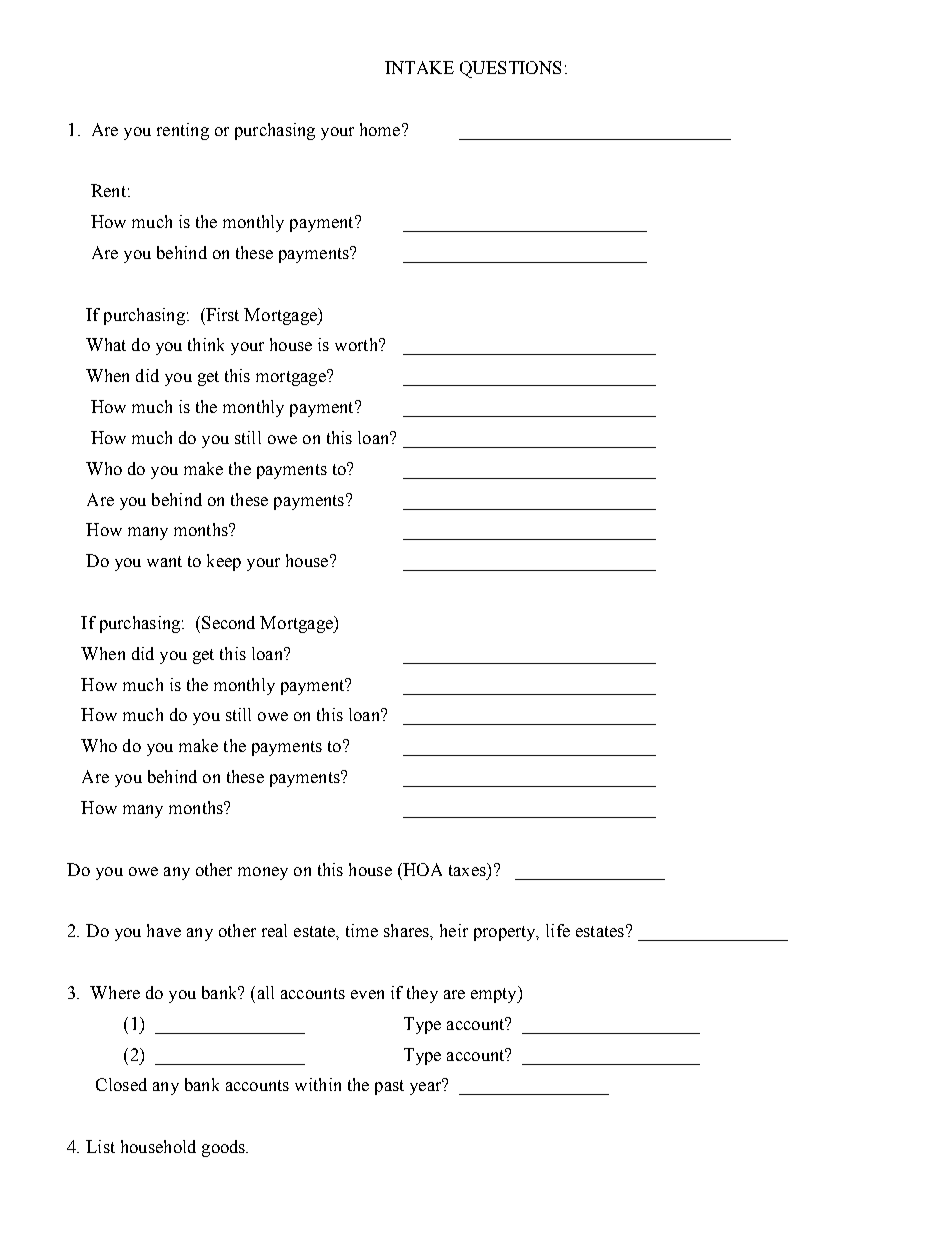 The image size is (952, 1233). I want to click on taxes, so click(468, 869).
